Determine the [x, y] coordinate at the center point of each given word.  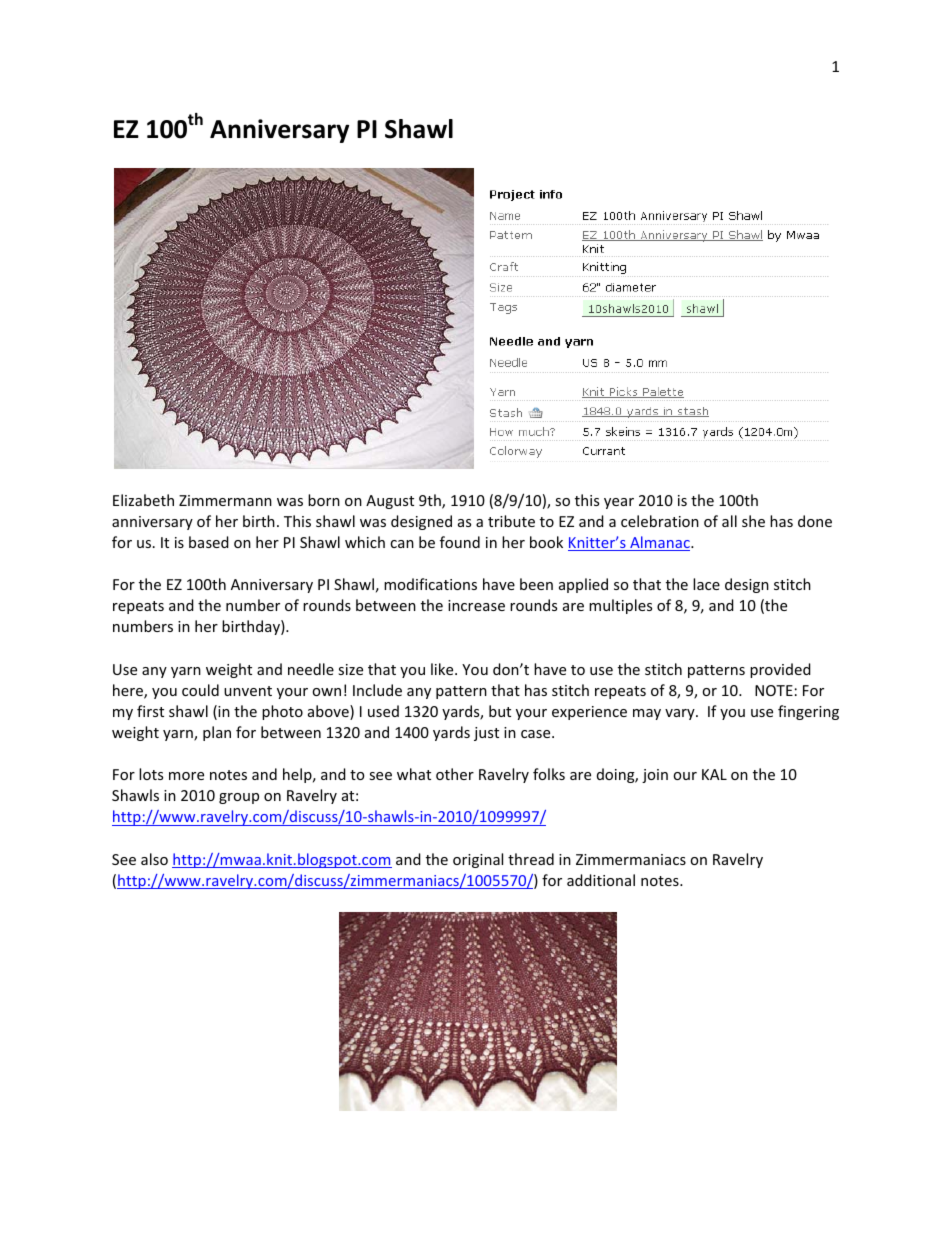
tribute [511, 521]
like [443, 669]
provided [780, 670]
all [729, 521]
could [200, 690]
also [154, 859]
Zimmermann [225, 500]
